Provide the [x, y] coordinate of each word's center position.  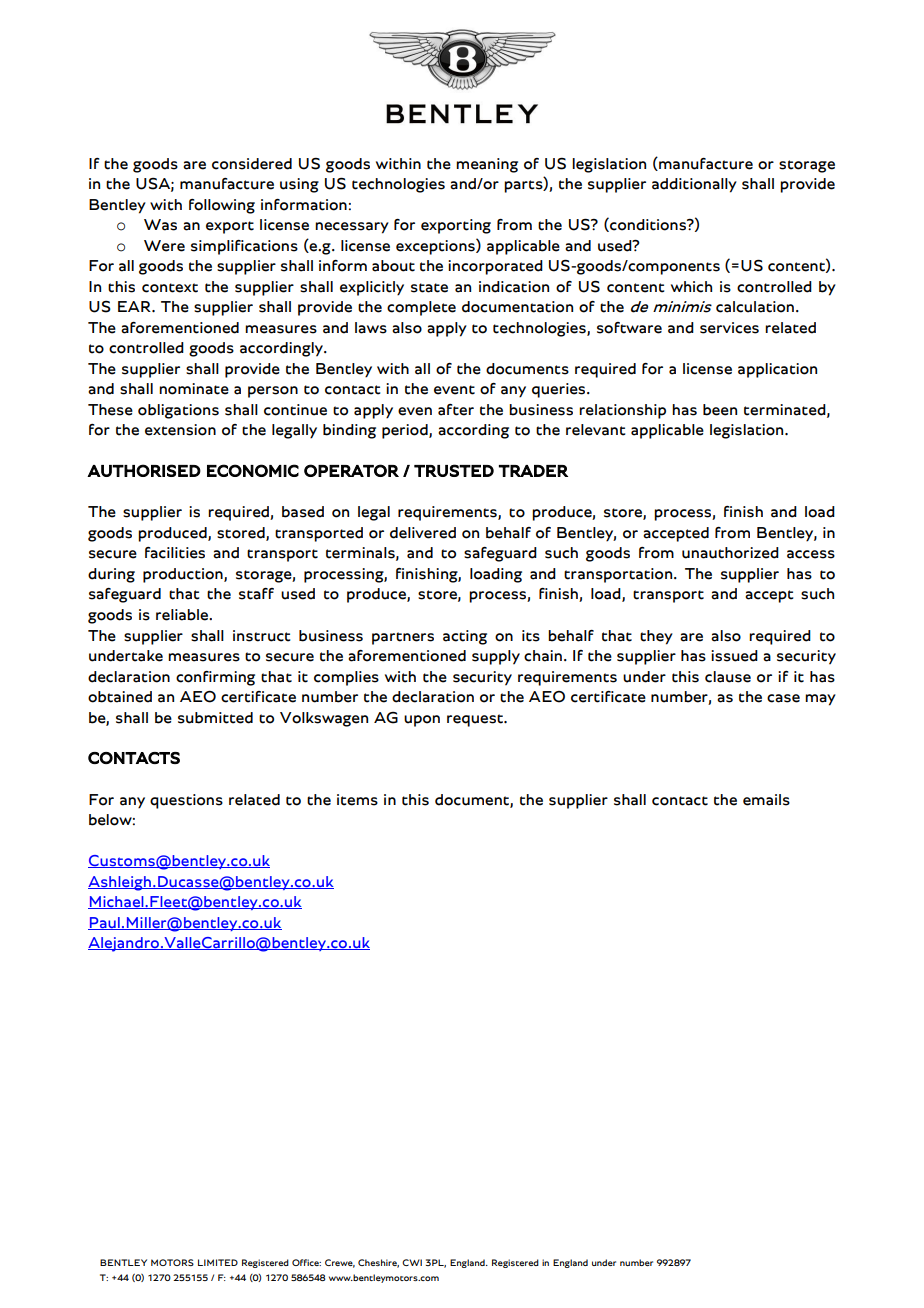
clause [728, 677]
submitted [215, 718]
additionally [694, 185]
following [222, 206]
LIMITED [218, 1262]
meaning [487, 165]
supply [496, 657]
